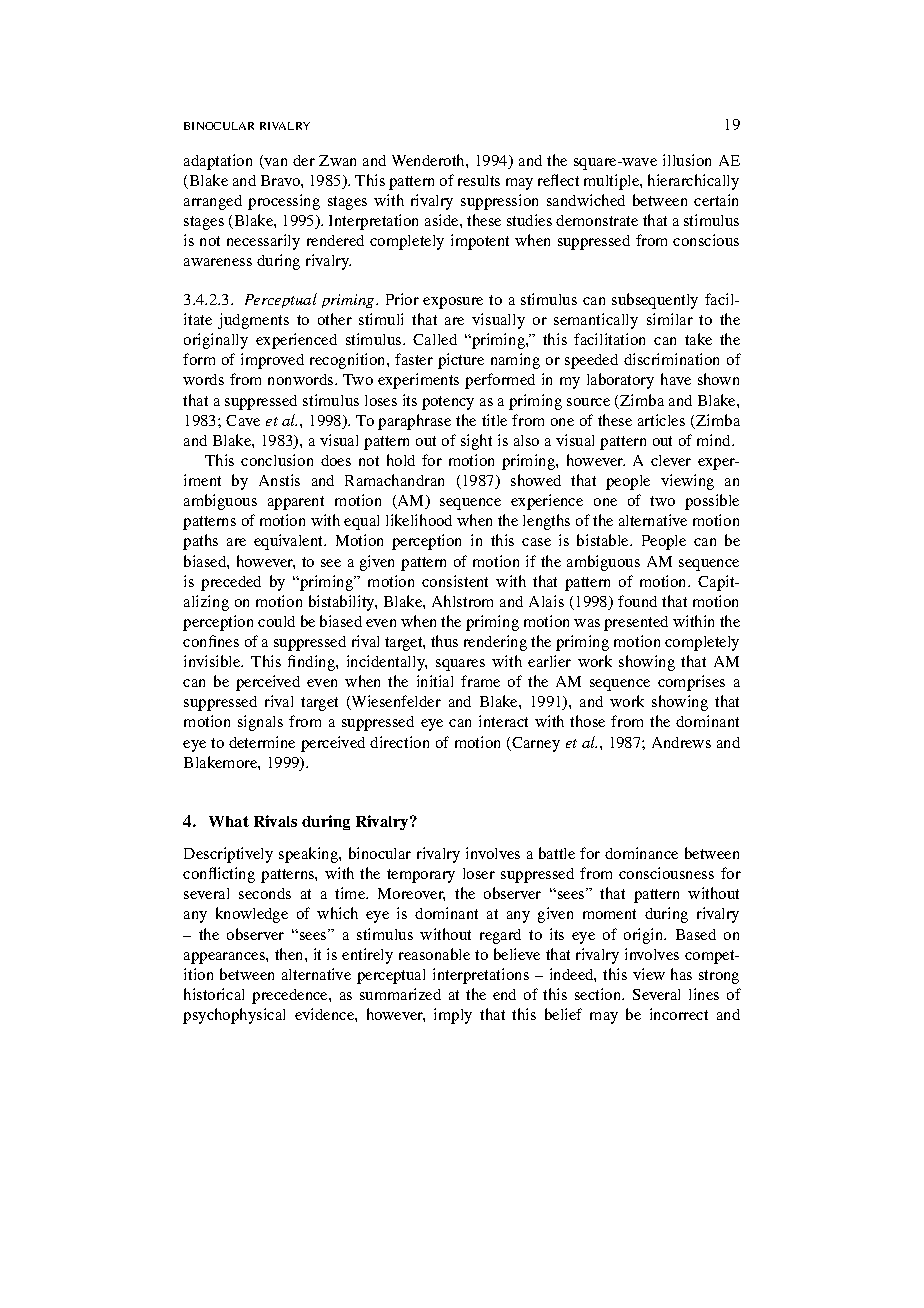 This document has width=924, height=1308. What do you see at coordinates (277, 460) in the document?
I see `conclusion` at bounding box center [277, 460].
